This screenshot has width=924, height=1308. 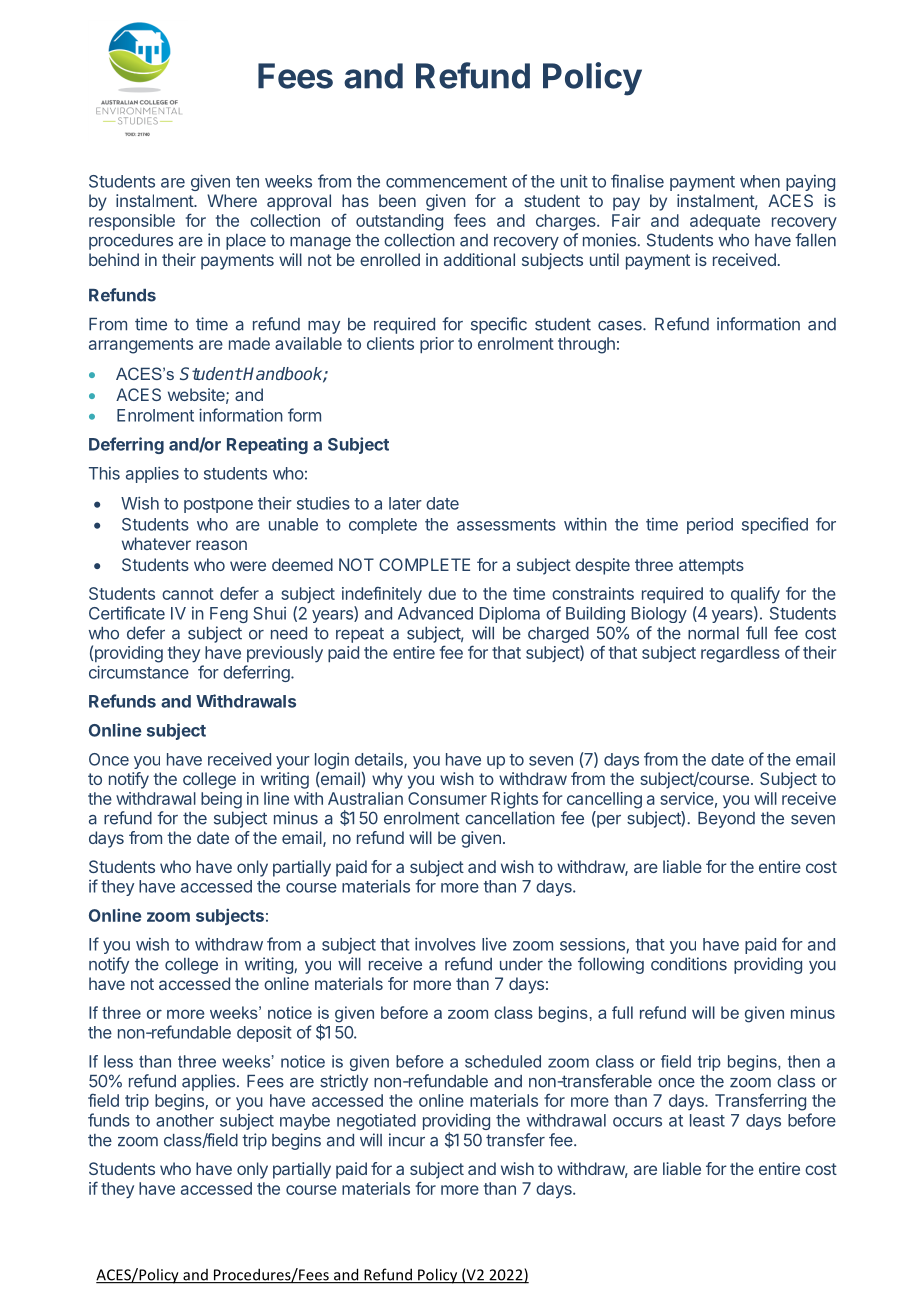 What do you see at coordinates (435, 613) in the screenshot?
I see `Advanced` at bounding box center [435, 613].
